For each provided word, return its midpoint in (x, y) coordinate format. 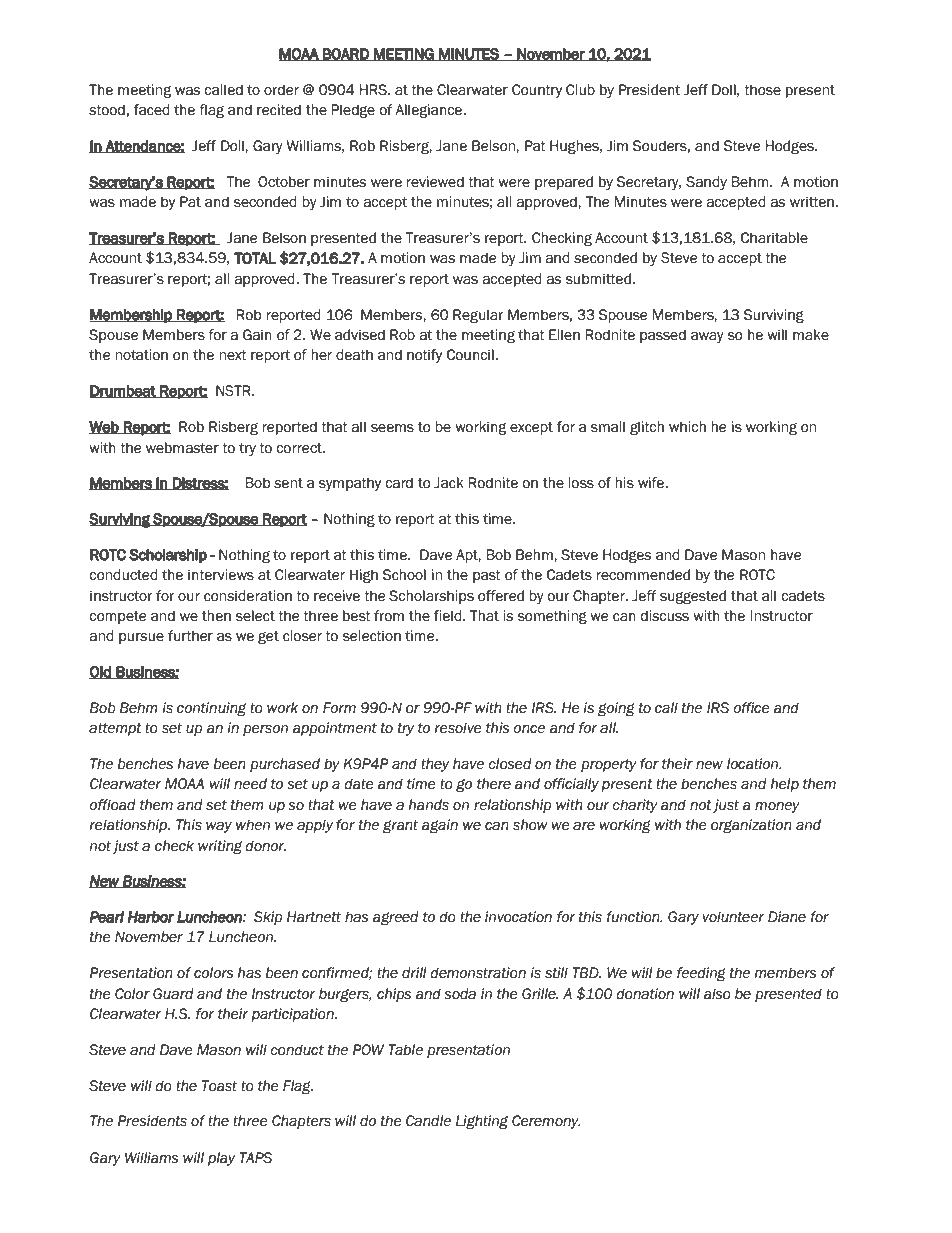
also (717, 994)
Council (471, 355)
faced (152, 110)
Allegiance (430, 111)
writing (220, 847)
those (762, 90)
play (221, 1159)
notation (141, 355)
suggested (693, 597)
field (449, 616)
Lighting (482, 1122)
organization (751, 826)
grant (400, 826)
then (216, 616)
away (707, 337)
